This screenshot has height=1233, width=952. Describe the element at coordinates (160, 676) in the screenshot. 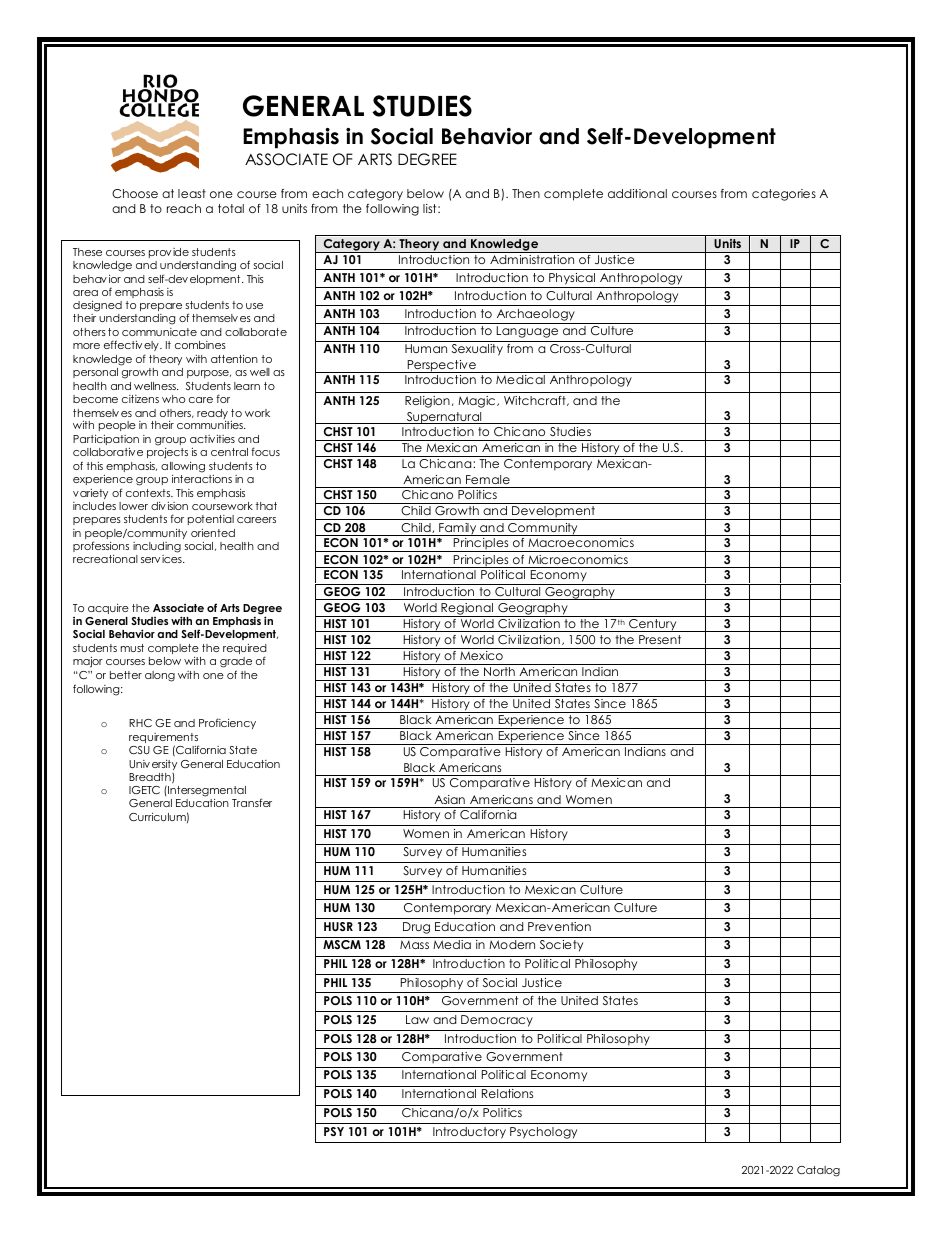

I see `along` at that location.
